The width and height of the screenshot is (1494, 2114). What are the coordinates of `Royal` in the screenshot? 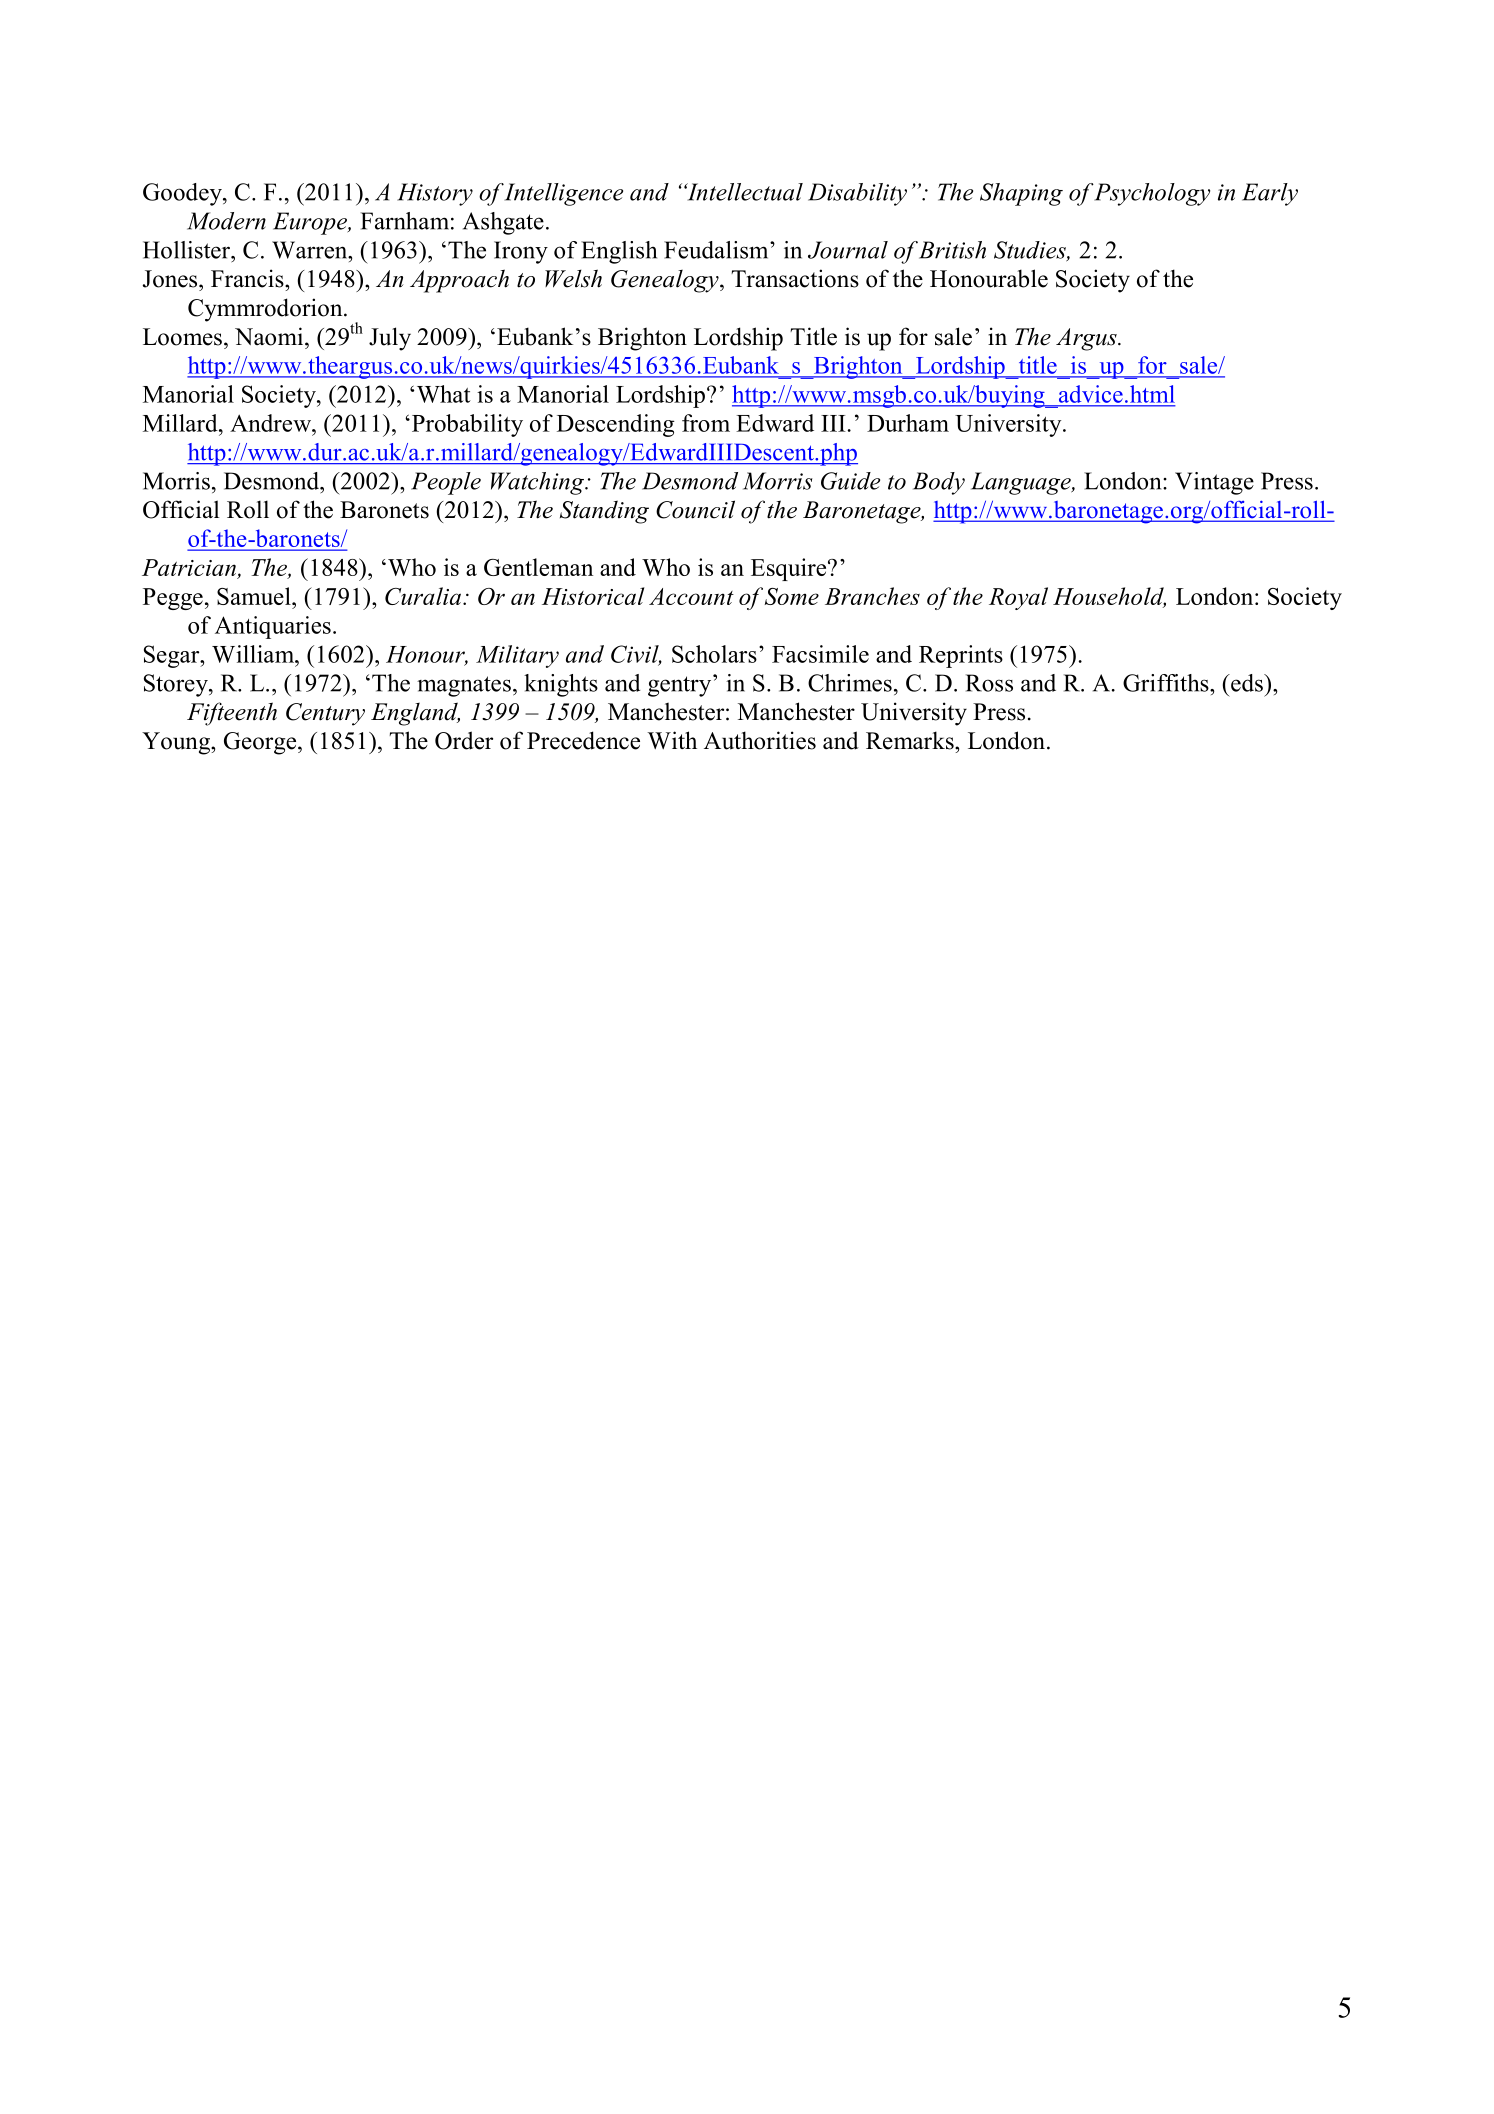 It's located at (1018, 598).
